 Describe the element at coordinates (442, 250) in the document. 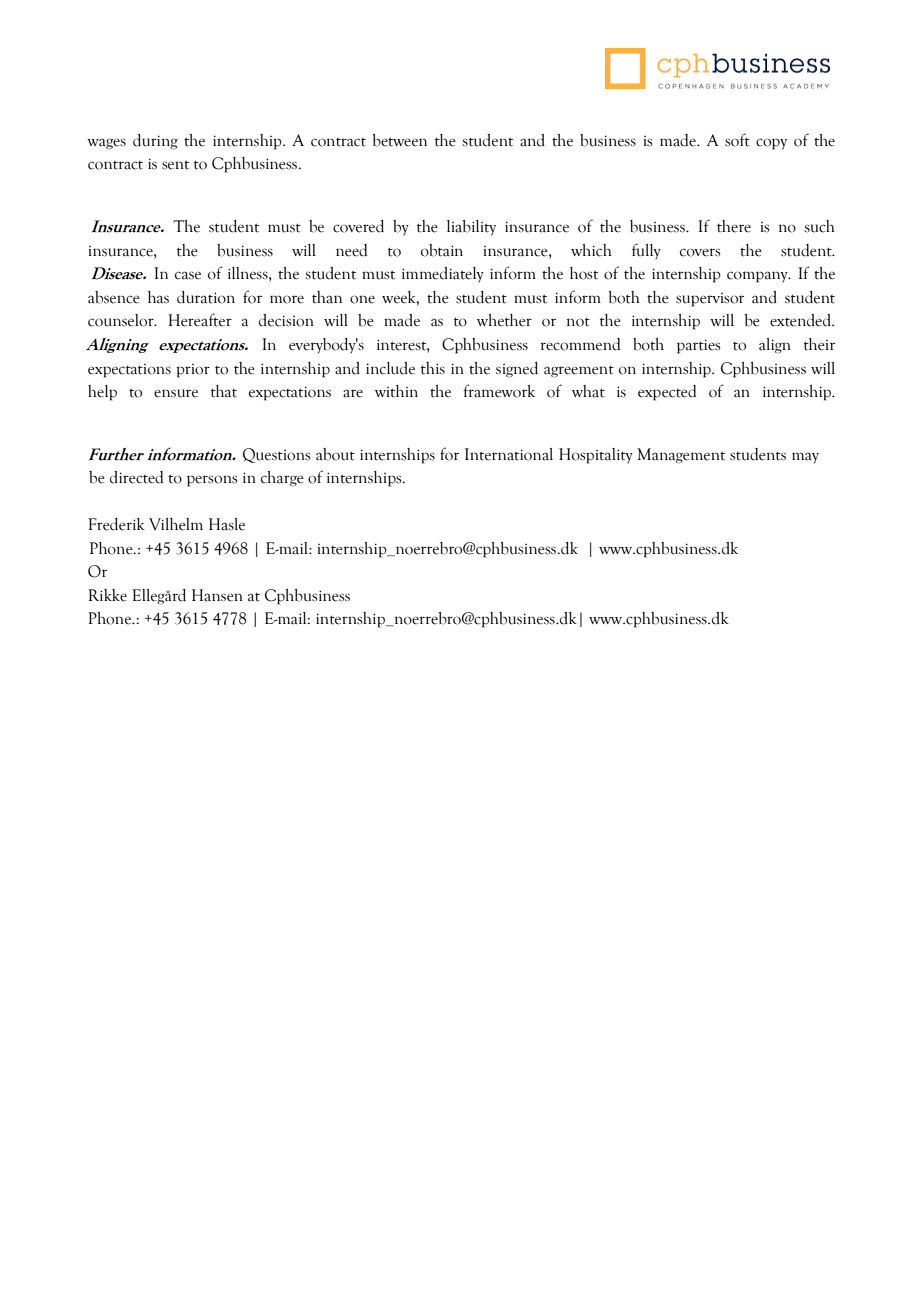

I see `obtain` at that location.
